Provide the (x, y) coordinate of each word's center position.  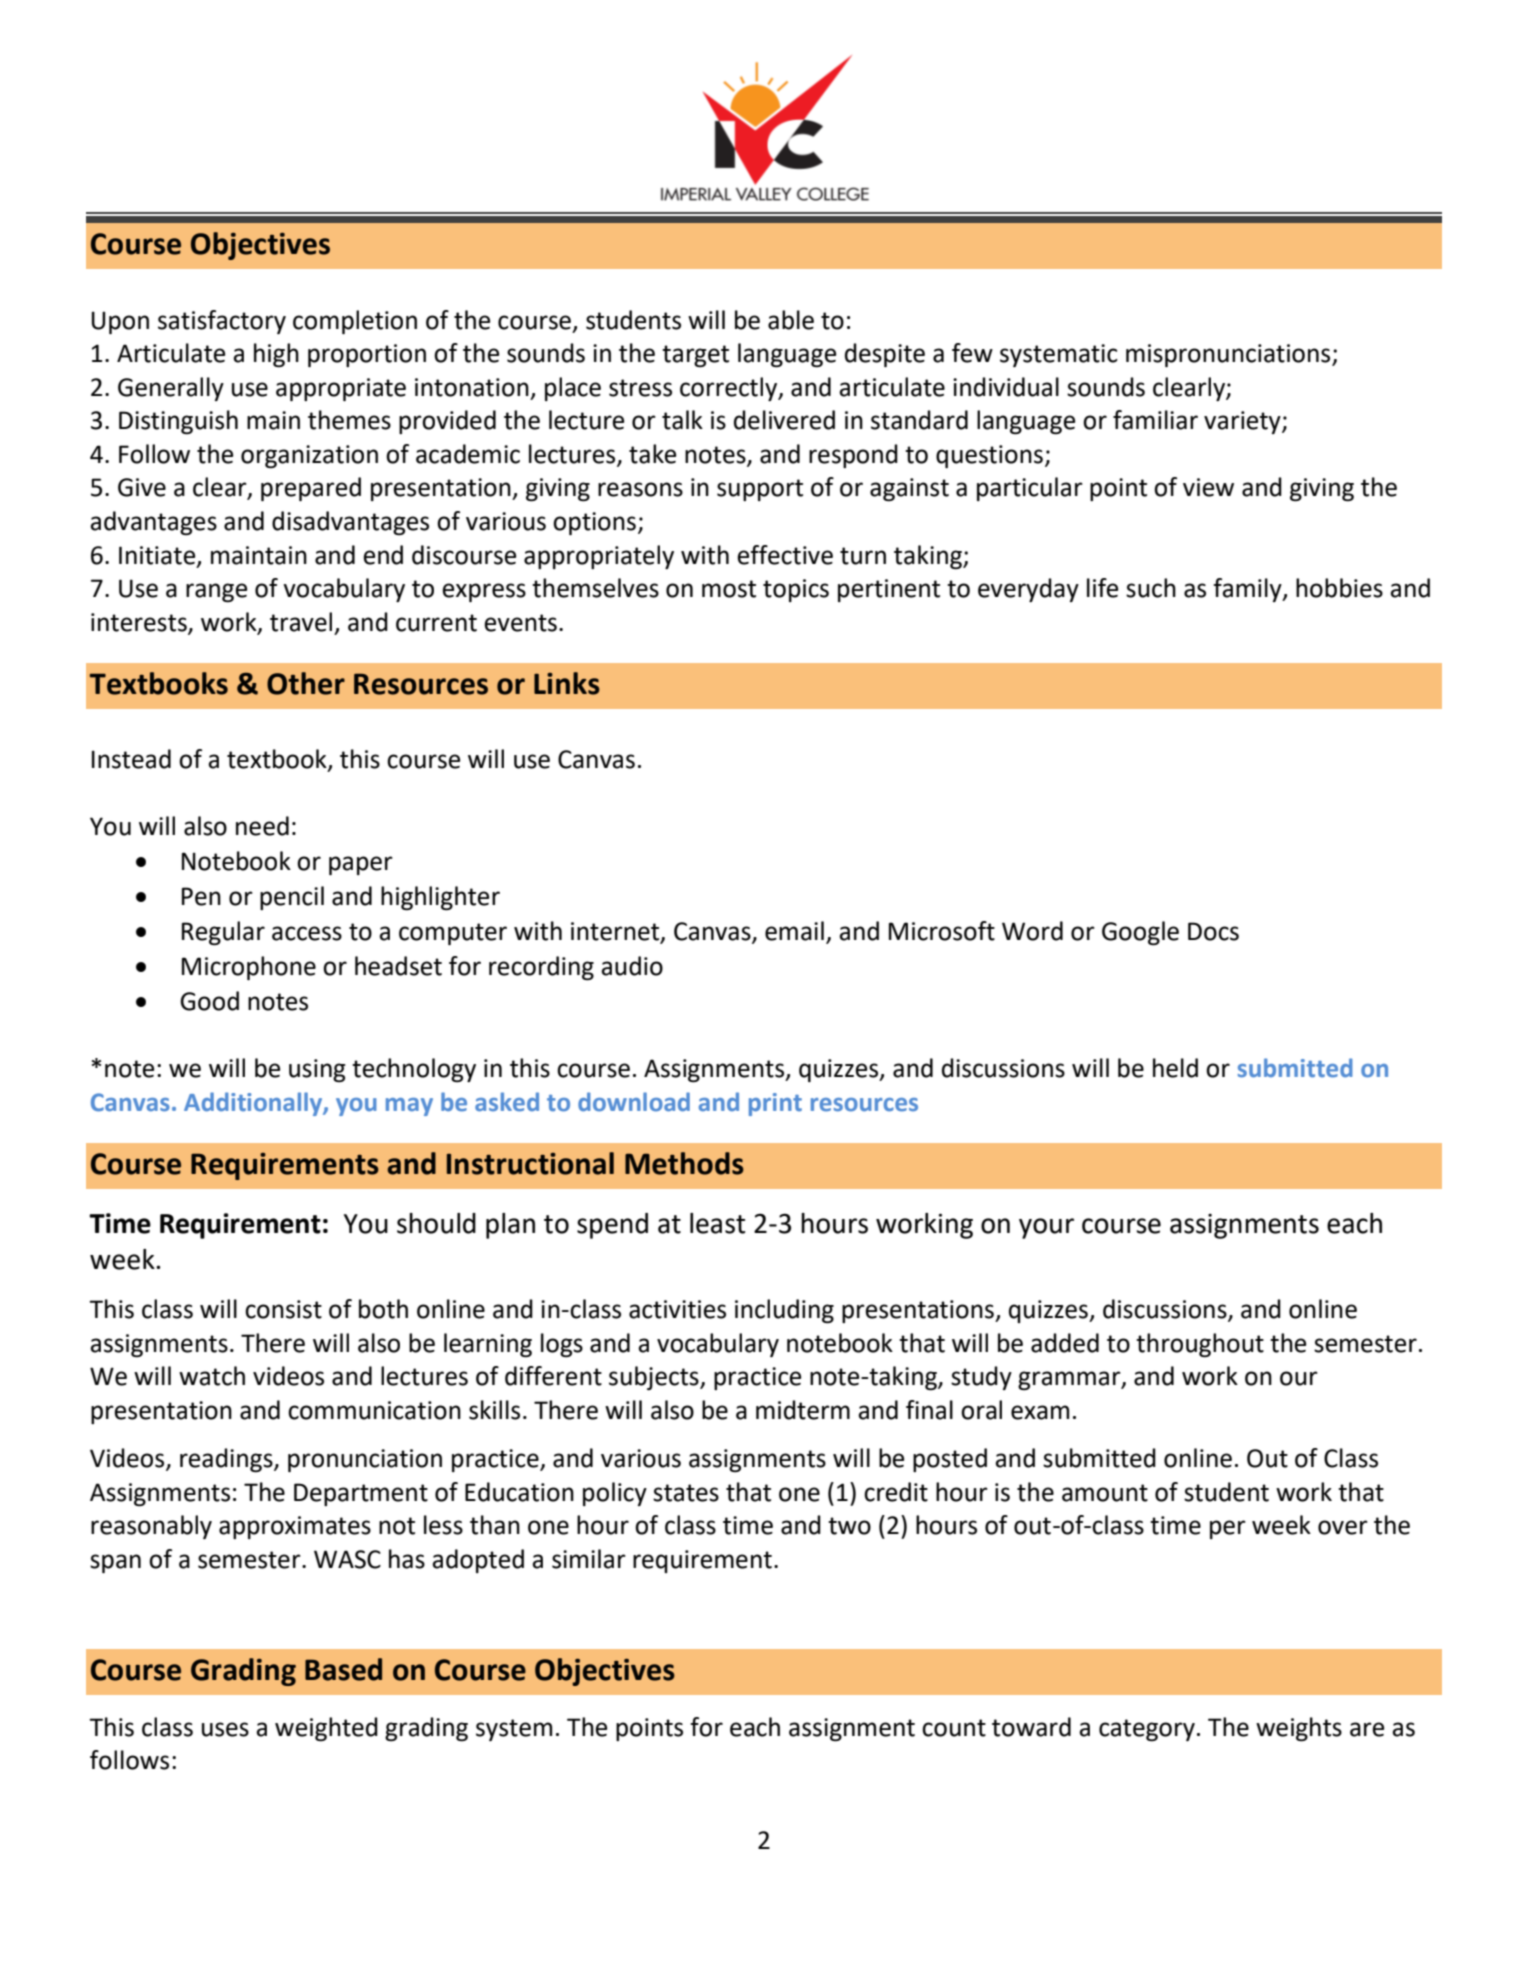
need (262, 826)
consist (283, 1309)
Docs (1213, 931)
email (794, 931)
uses (225, 1729)
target (695, 356)
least (717, 1223)
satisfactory (222, 322)
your (1046, 1228)
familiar (1155, 420)
